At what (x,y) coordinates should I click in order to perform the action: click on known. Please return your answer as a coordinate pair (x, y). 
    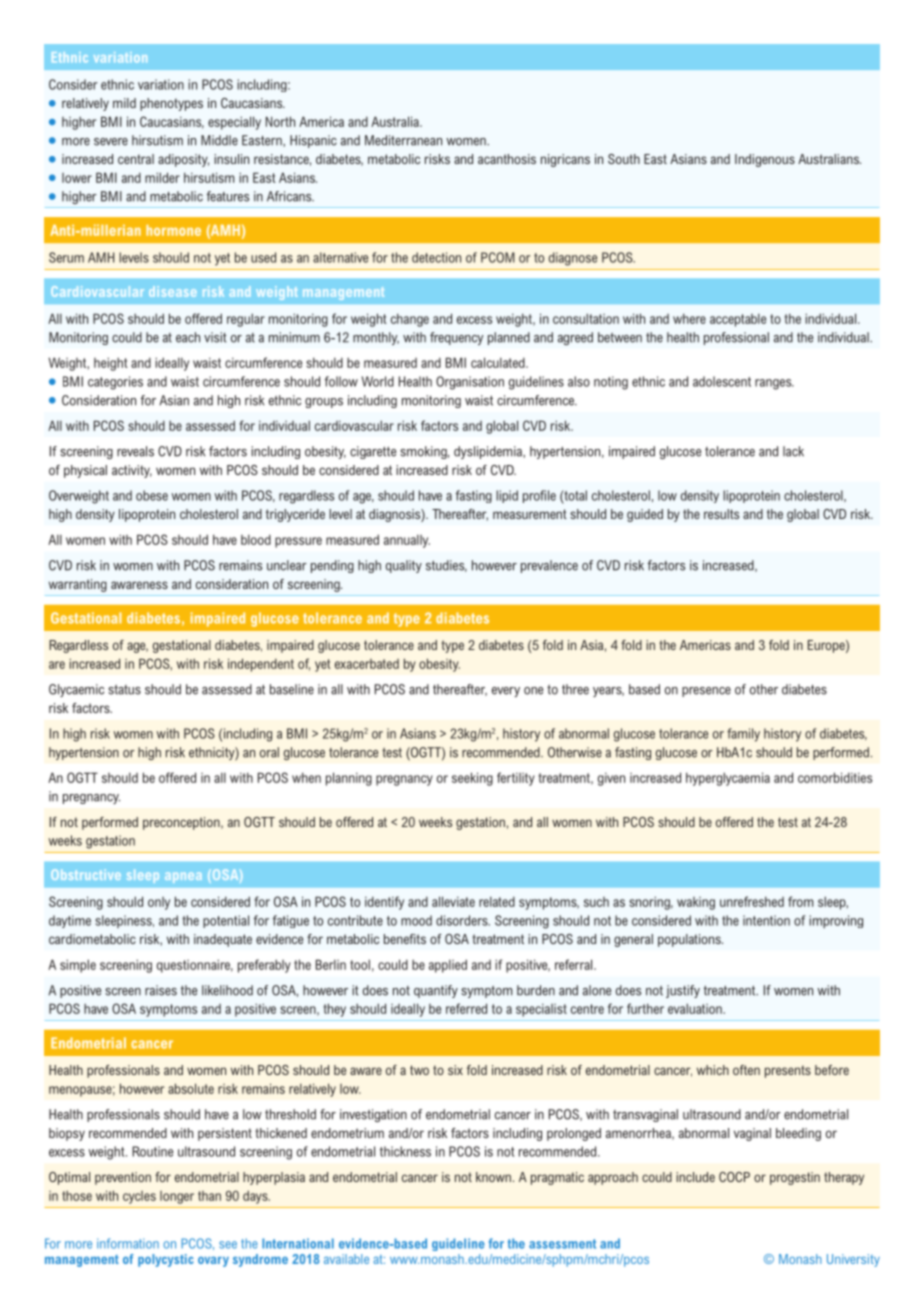
    Looking at the image, I should click on (493, 1177).
